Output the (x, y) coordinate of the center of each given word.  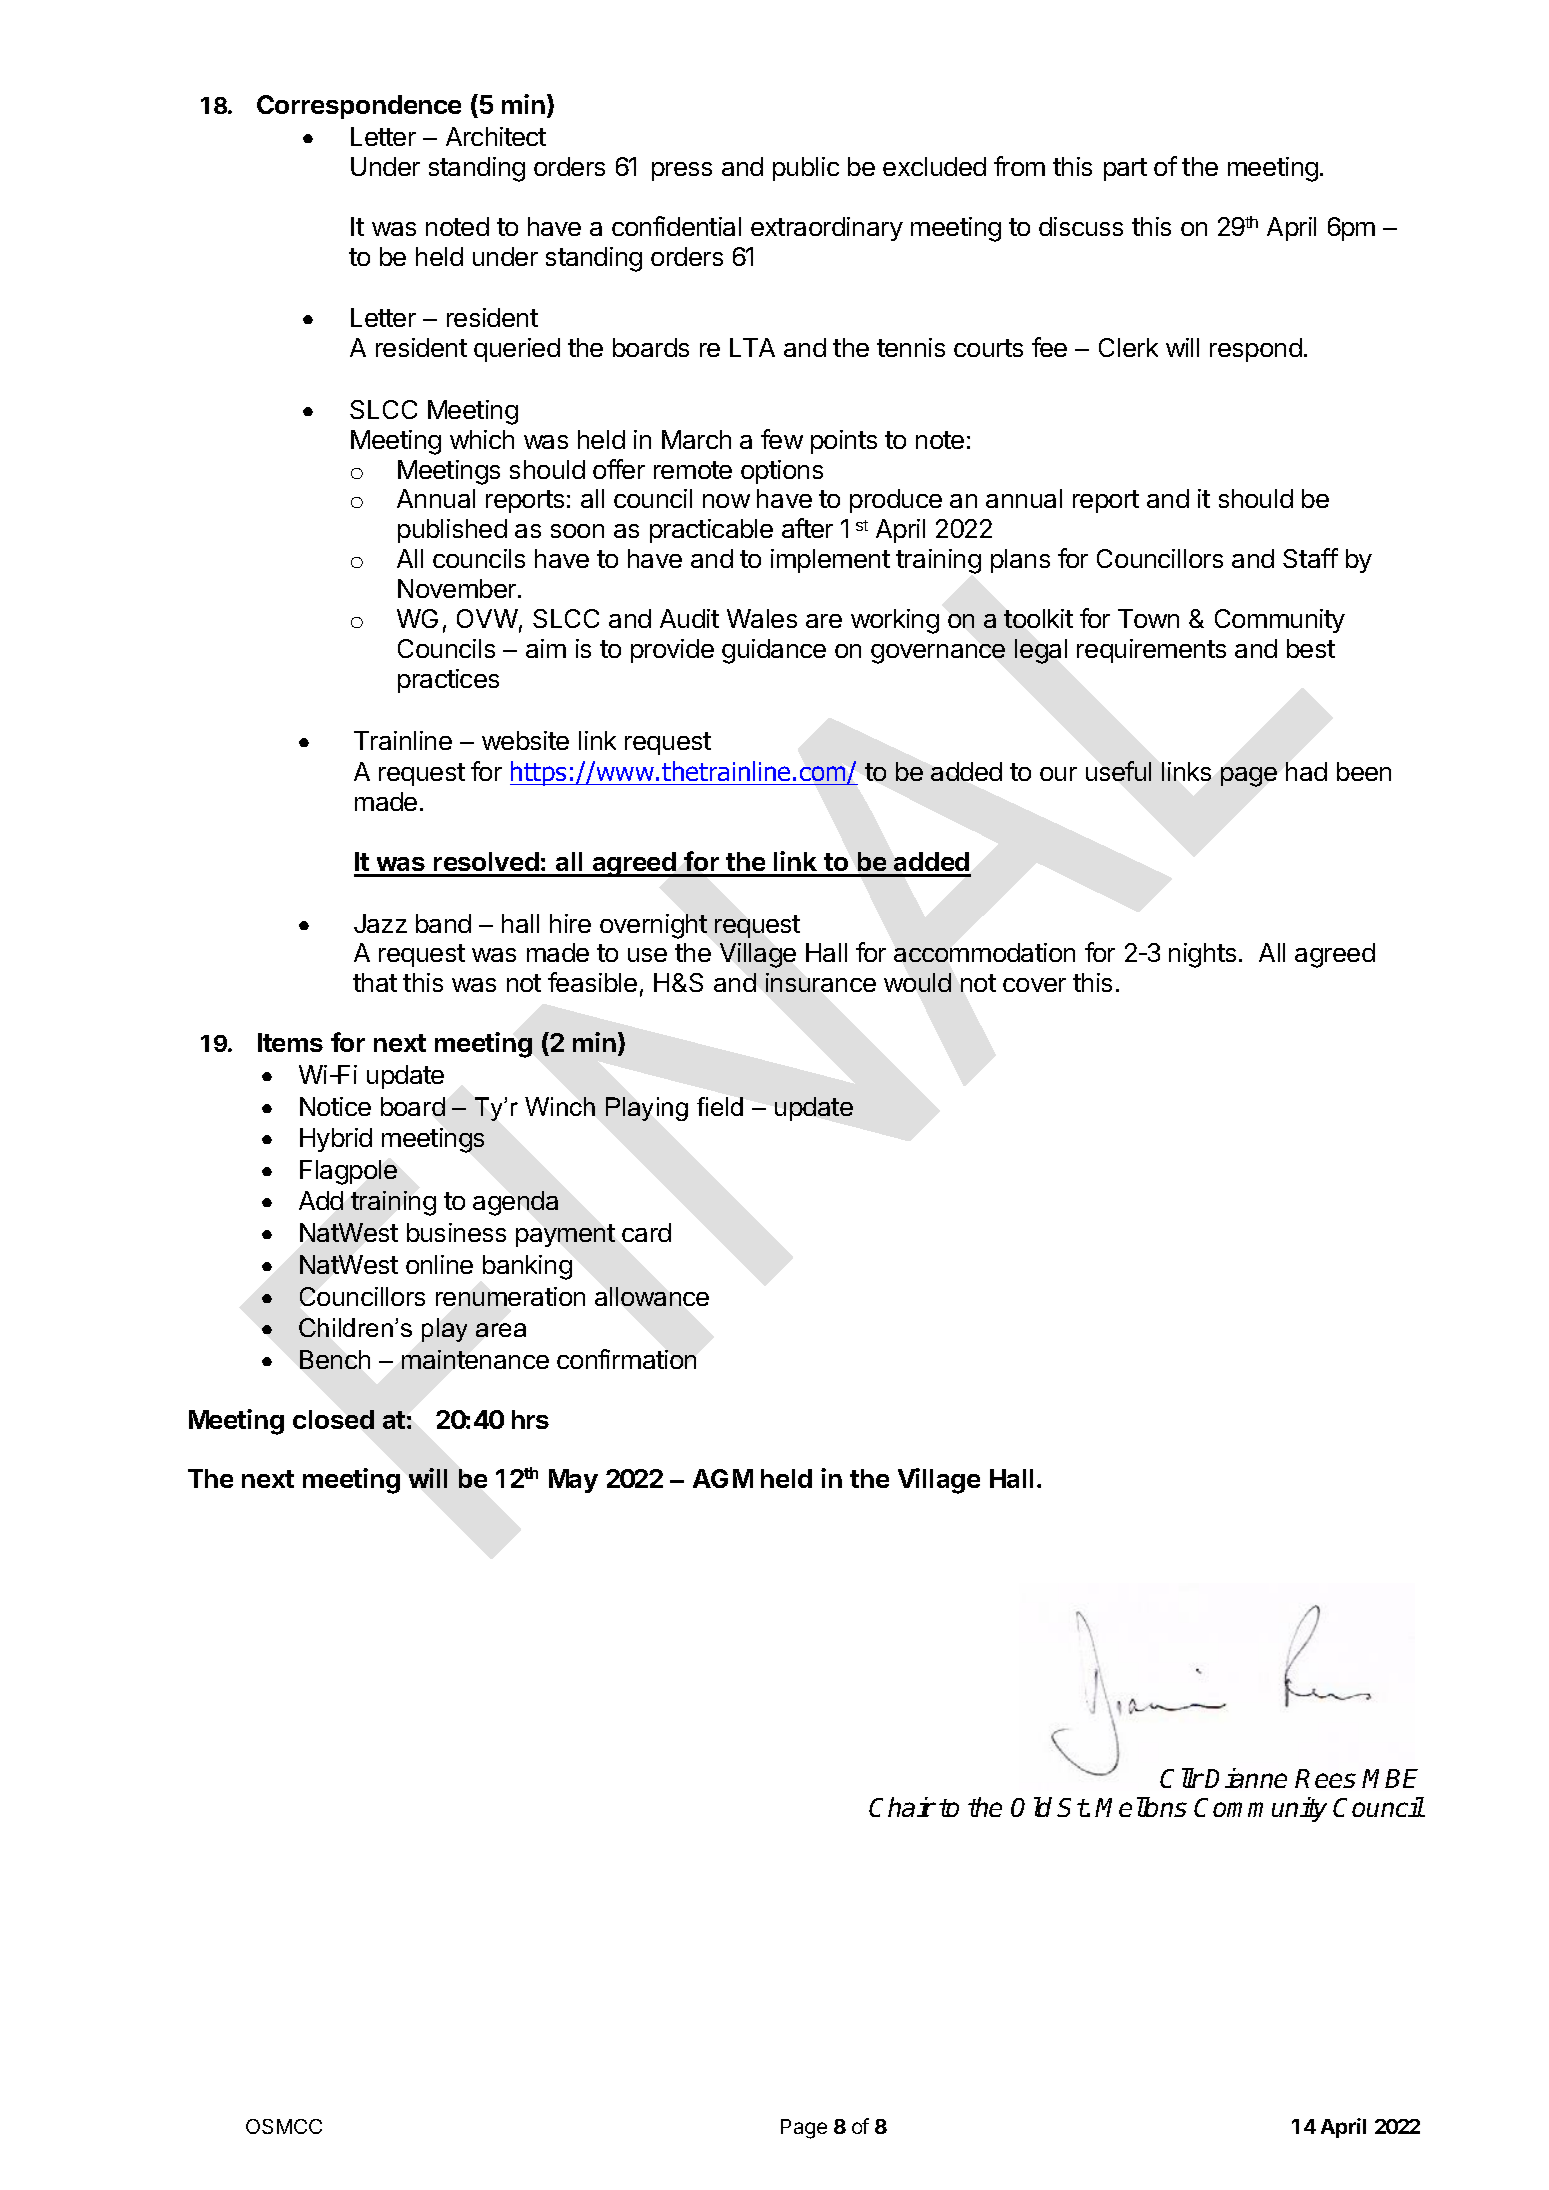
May (573, 1481)
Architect (496, 136)
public (806, 169)
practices (448, 681)
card (646, 1232)
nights (1202, 955)
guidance (774, 651)
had (1306, 771)
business (456, 1232)
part (1125, 169)
